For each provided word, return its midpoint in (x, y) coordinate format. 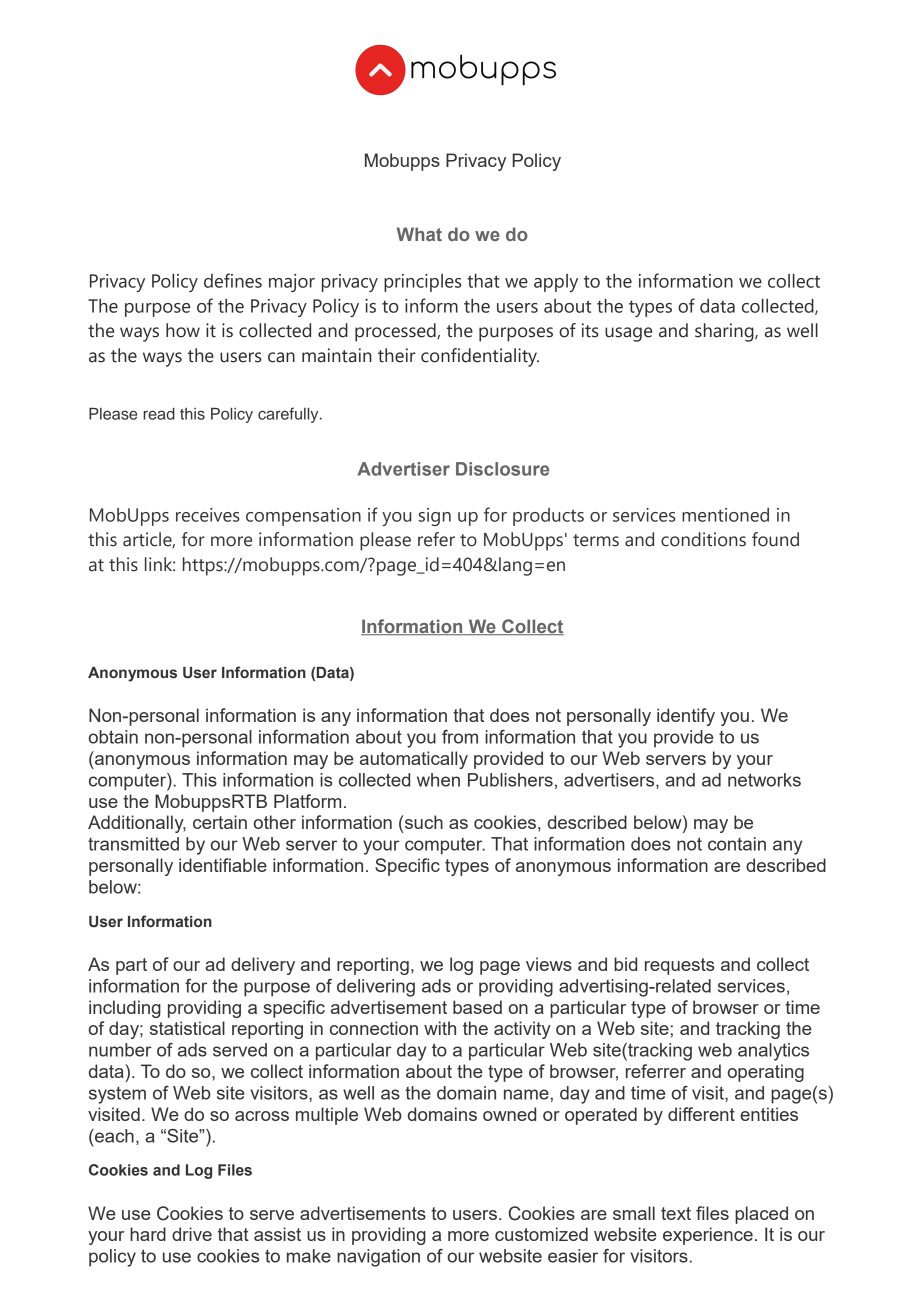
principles (423, 283)
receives (208, 515)
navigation (378, 1258)
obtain (113, 737)
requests (679, 966)
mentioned (725, 515)
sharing (725, 332)
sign (434, 517)
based (477, 1007)
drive (192, 1234)
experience (708, 1236)
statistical (187, 1028)
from (460, 737)
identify (686, 717)
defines (233, 280)
